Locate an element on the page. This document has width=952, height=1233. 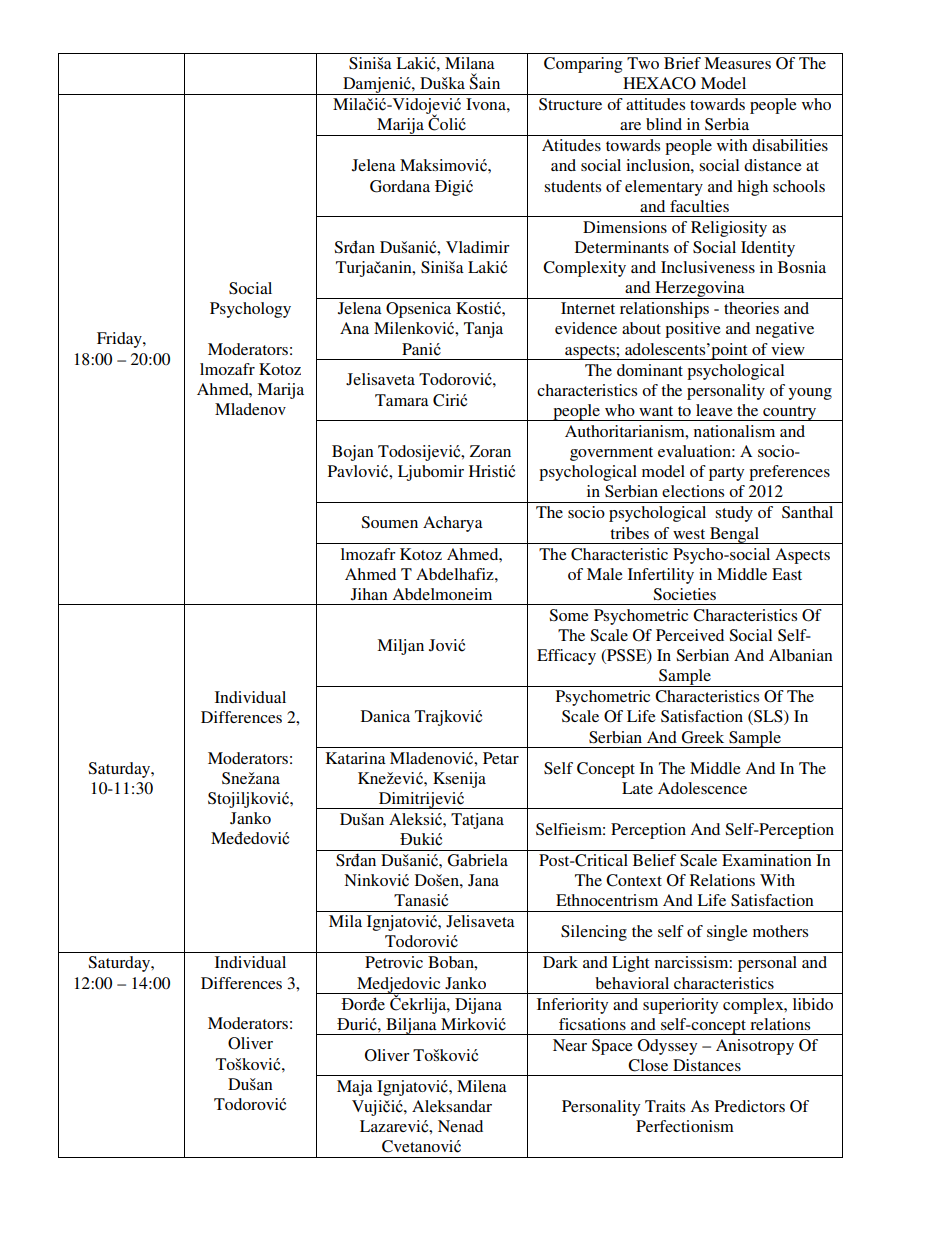
Friday is located at coordinates (120, 340).
